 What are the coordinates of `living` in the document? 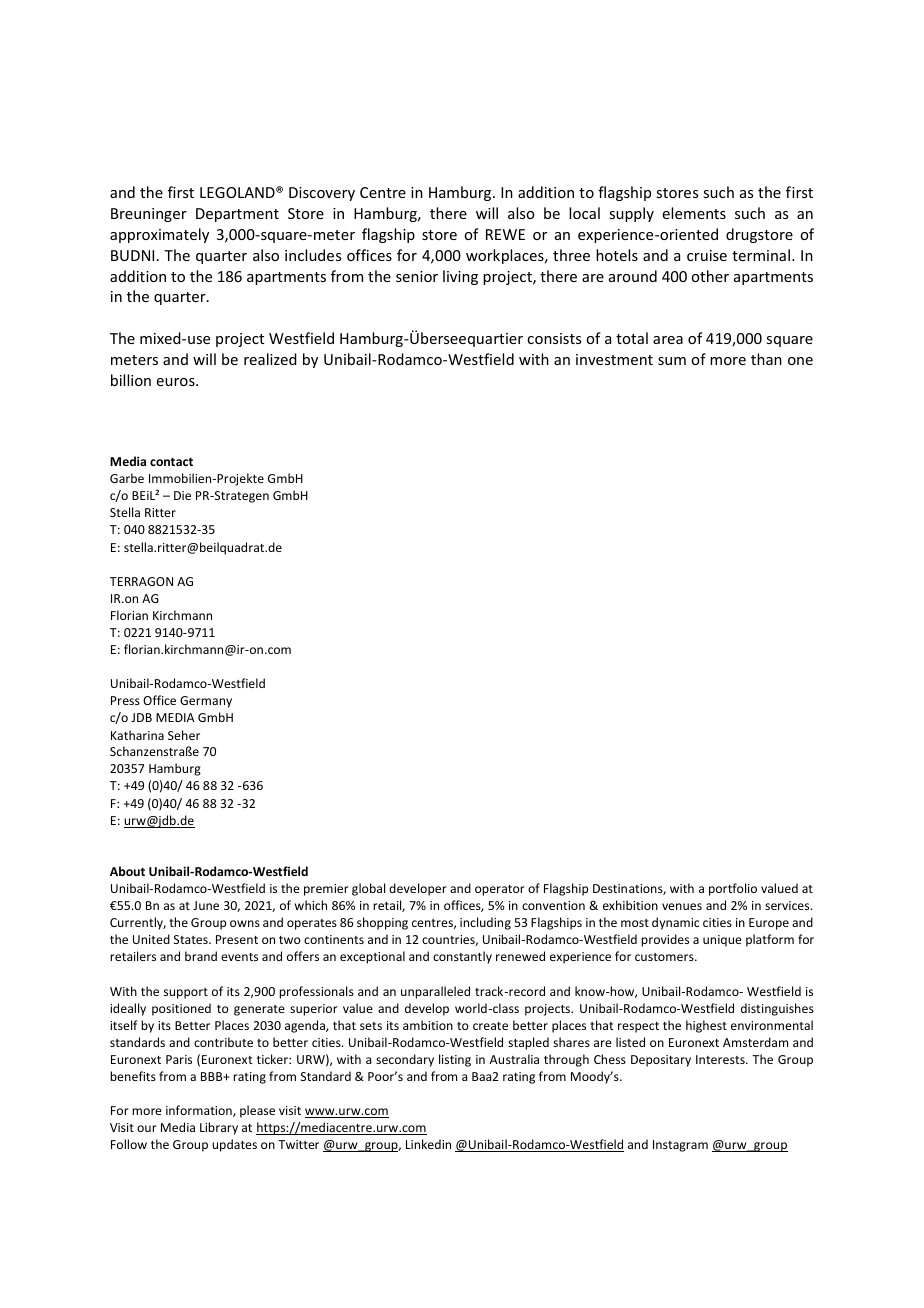 It's located at (460, 277).
